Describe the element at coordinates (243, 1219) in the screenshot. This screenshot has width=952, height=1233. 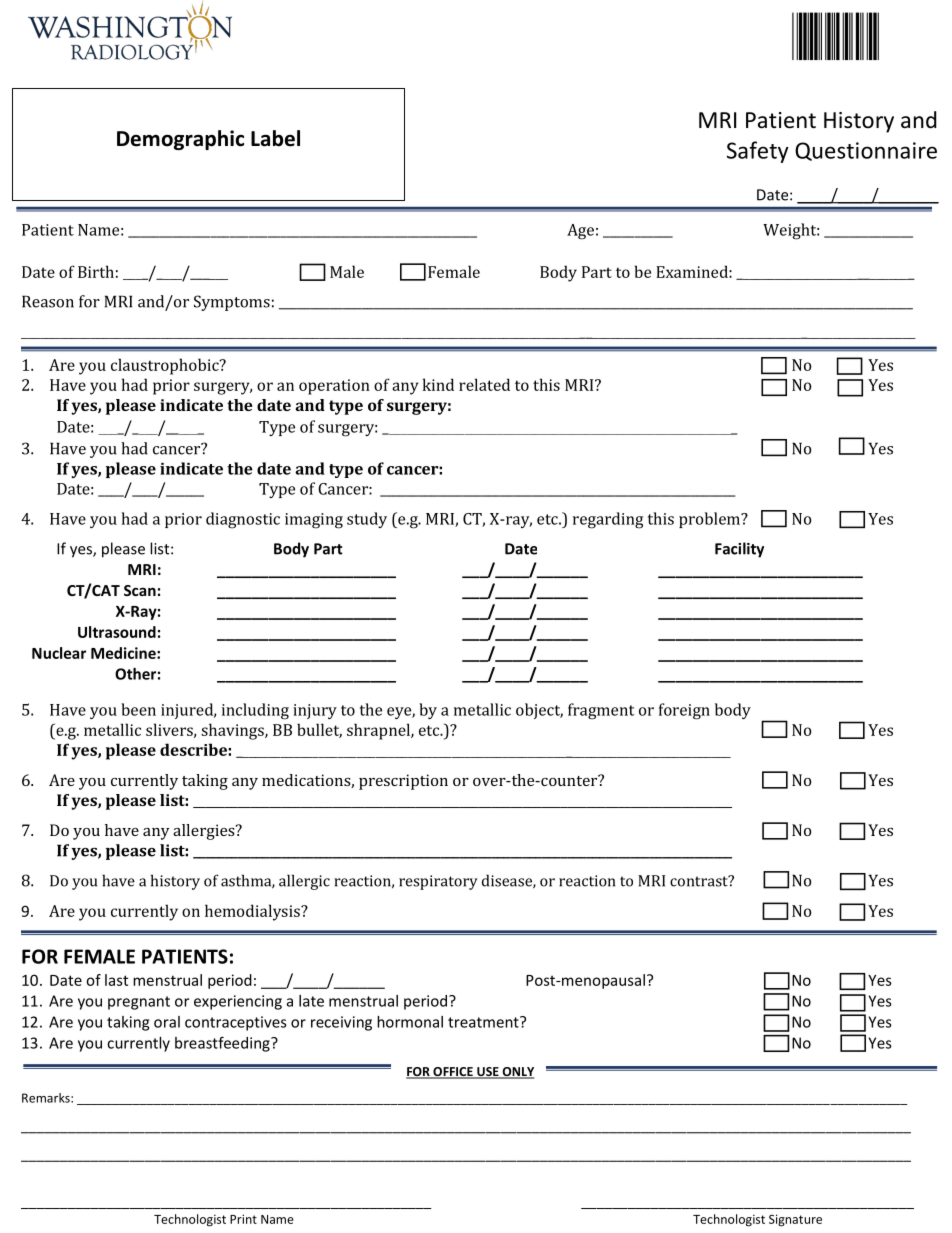
I see `Print` at that location.
